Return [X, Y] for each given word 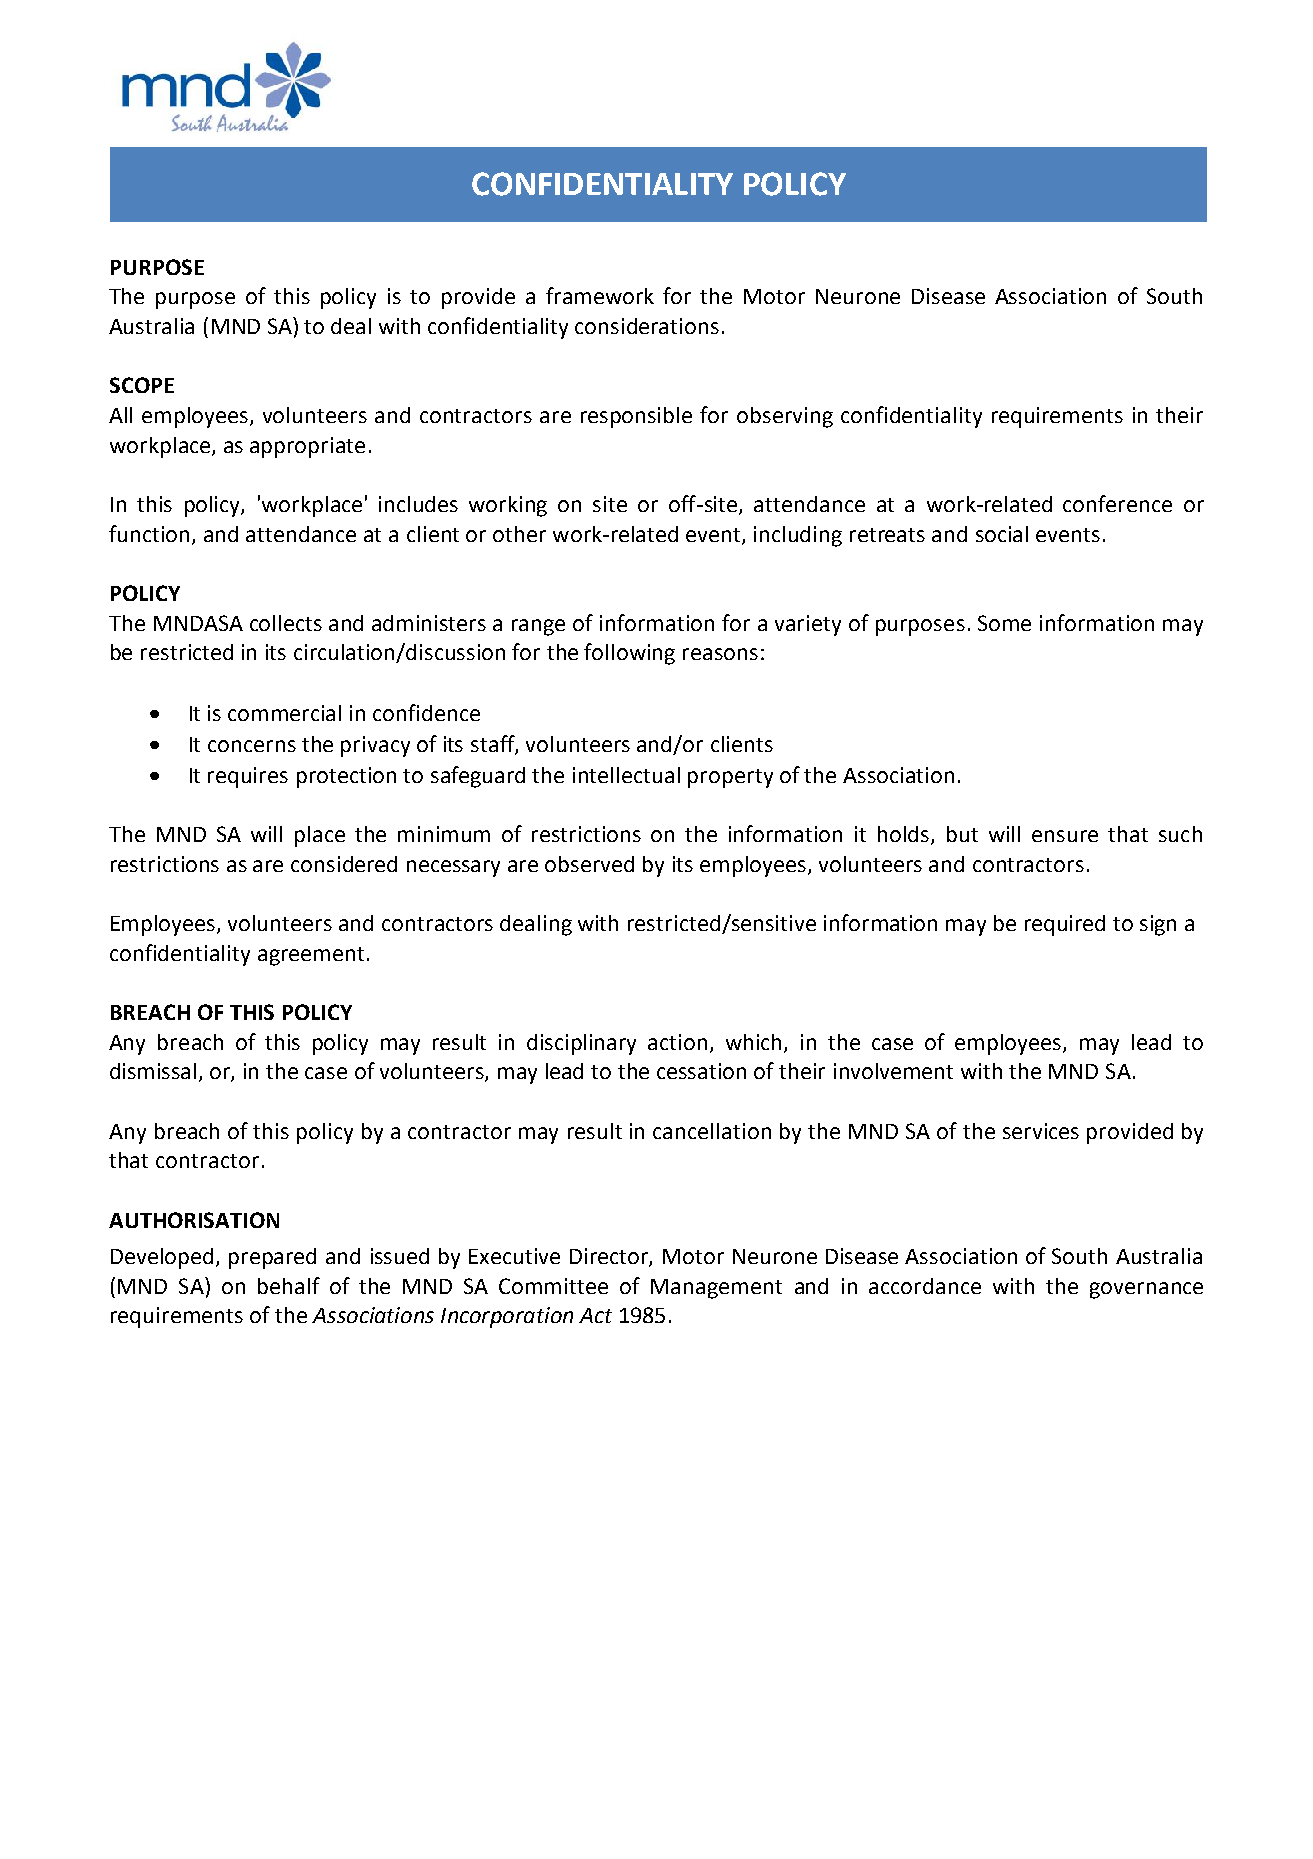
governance [1146, 1290]
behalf [289, 1285]
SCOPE [142, 385]
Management [716, 1289]
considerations [647, 326]
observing [785, 417]
